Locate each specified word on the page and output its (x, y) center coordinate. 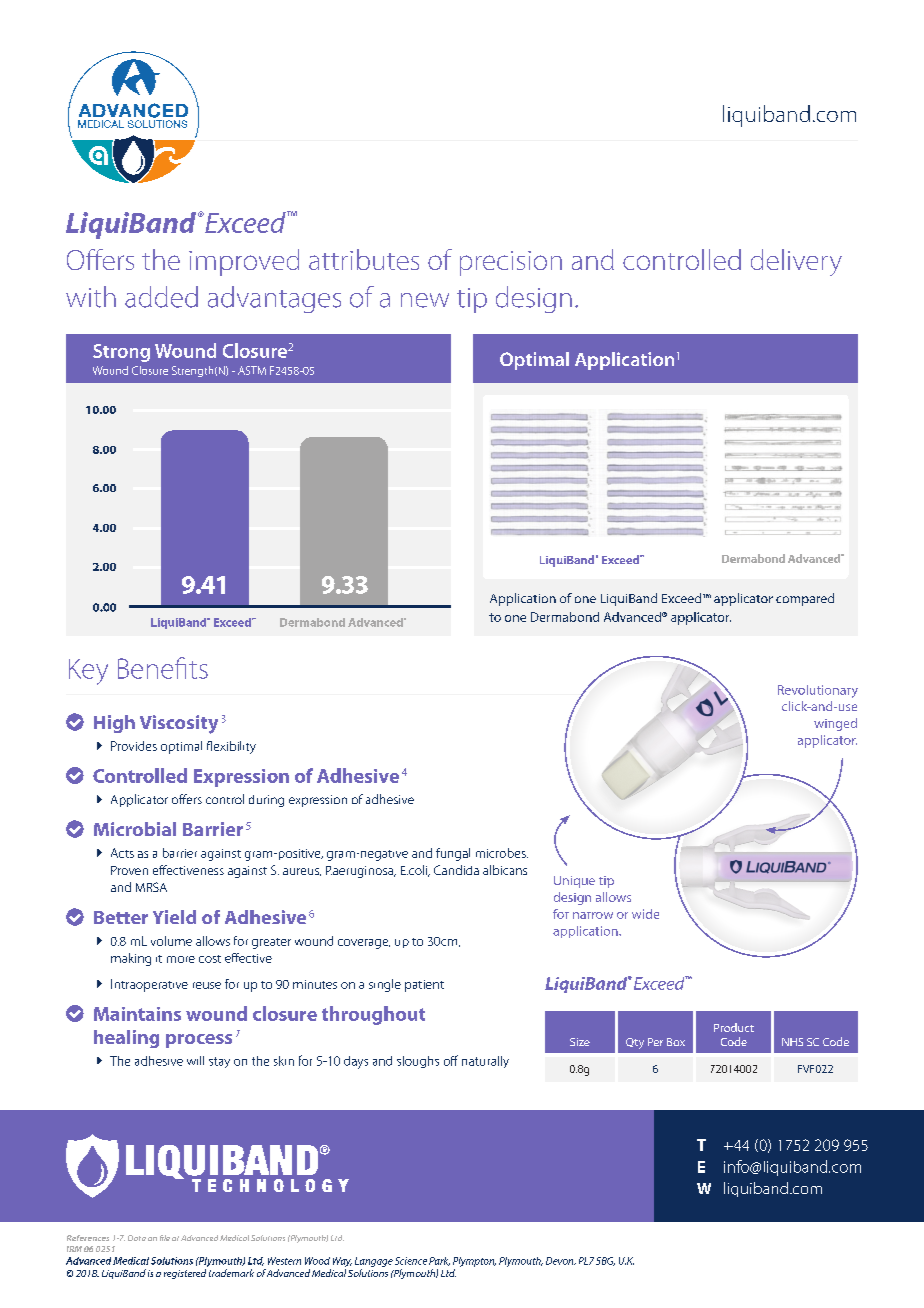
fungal (453, 854)
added (161, 297)
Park (439, 1261)
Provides (134, 746)
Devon (561, 1261)
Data (137, 1238)
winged (835, 724)
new (425, 300)
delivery (796, 262)
